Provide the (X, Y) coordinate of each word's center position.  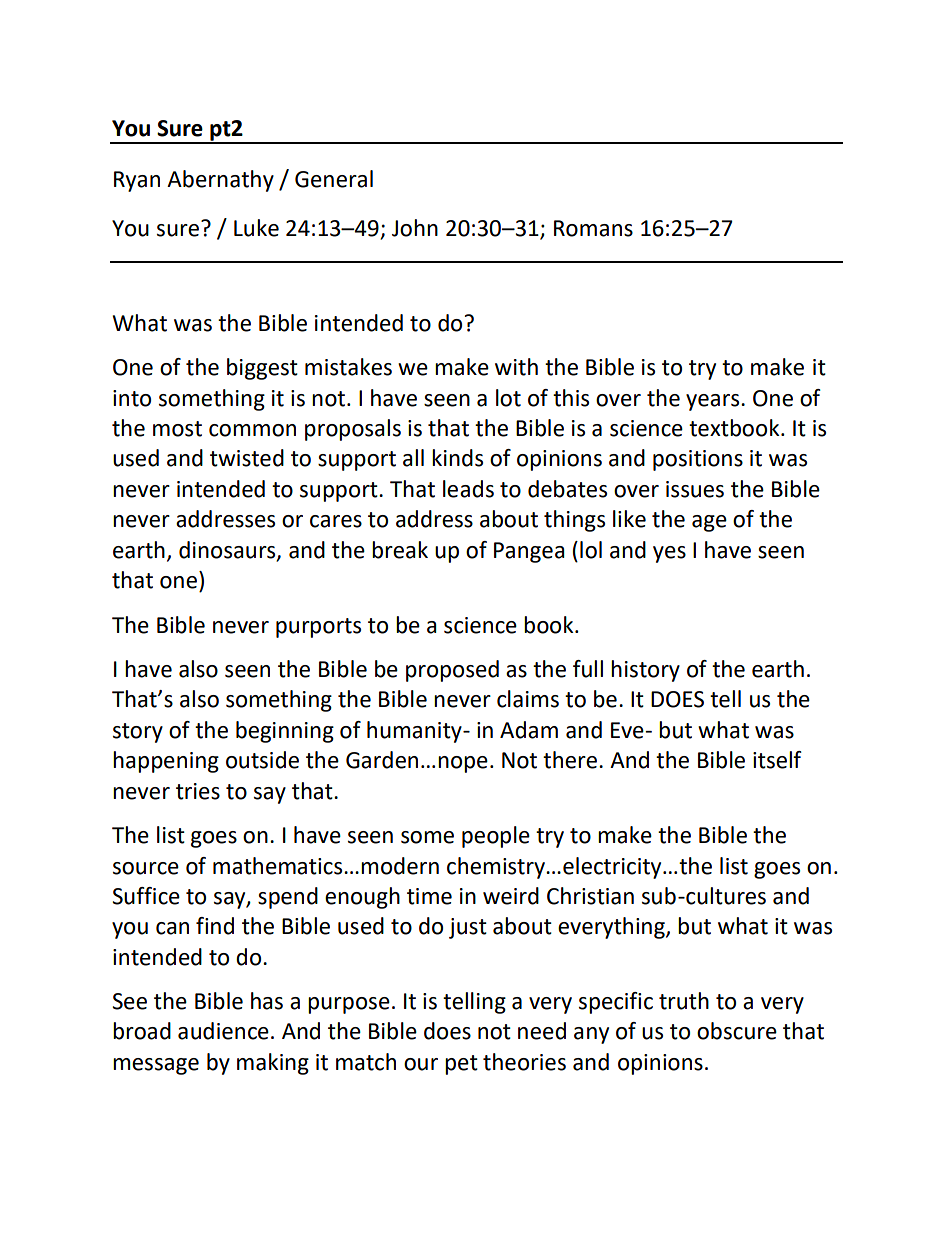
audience (223, 1031)
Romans (593, 228)
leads (468, 489)
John (415, 228)
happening (166, 762)
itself (777, 760)
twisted (247, 458)
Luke (256, 228)
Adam (529, 730)
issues (695, 489)
